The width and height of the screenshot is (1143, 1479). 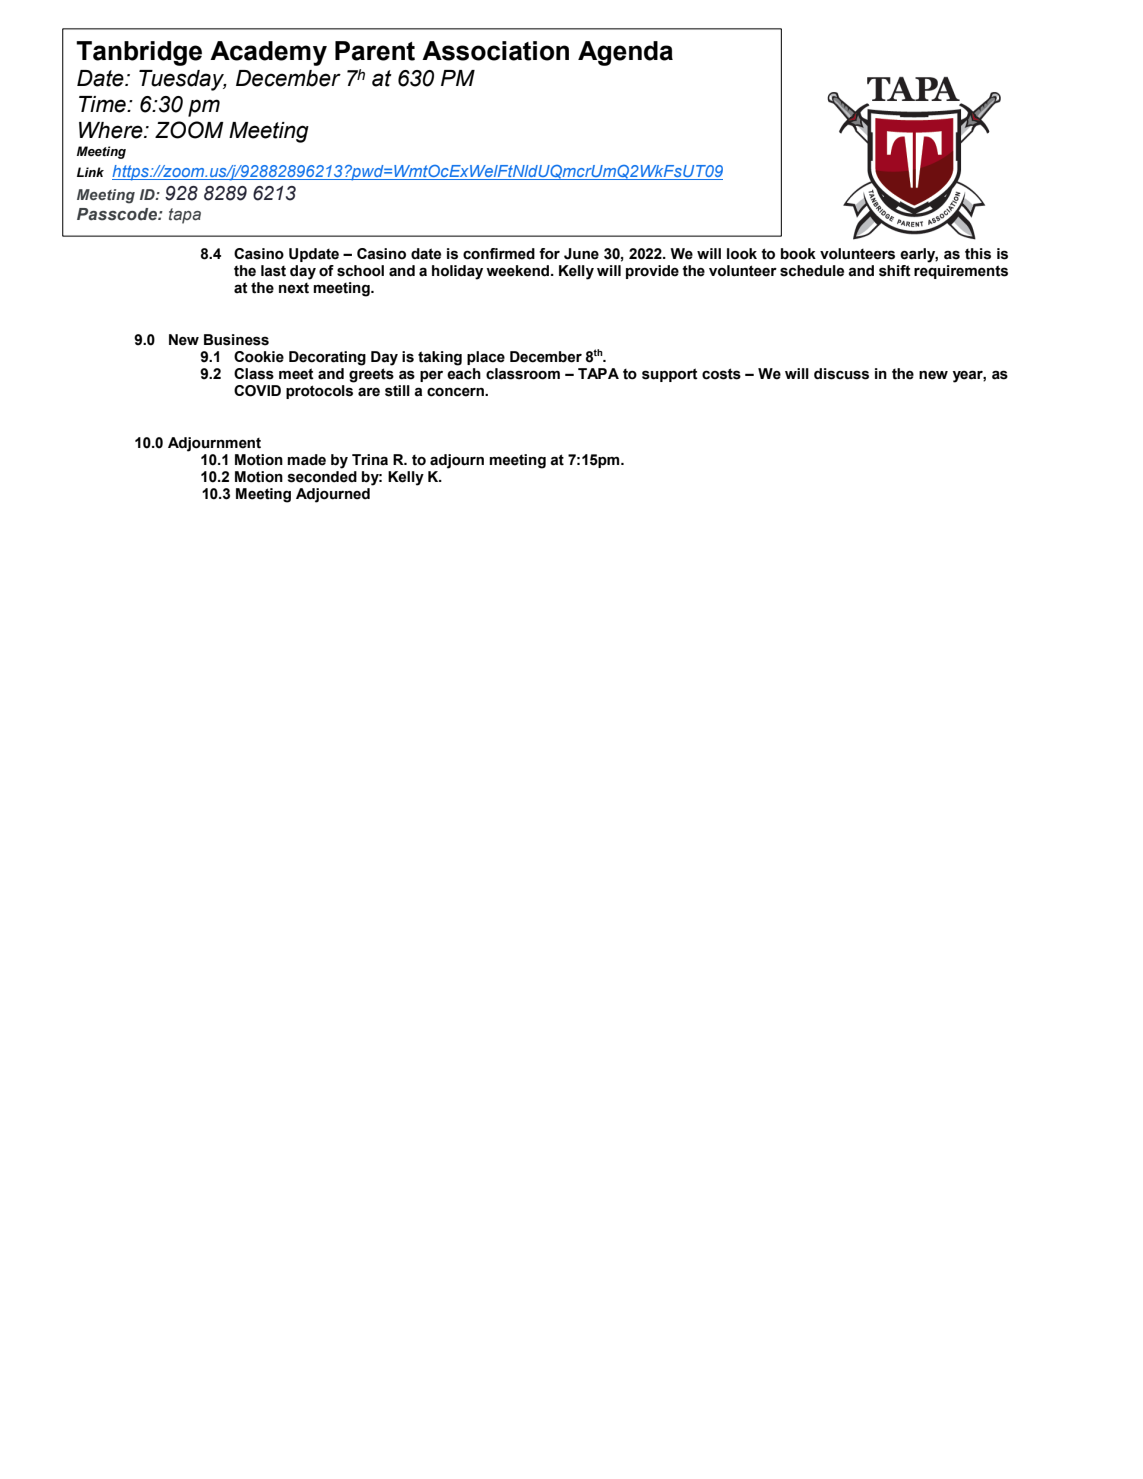 What do you see at coordinates (118, 214) in the screenshot?
I see `Passcode` at bounding box center [118, 214].
